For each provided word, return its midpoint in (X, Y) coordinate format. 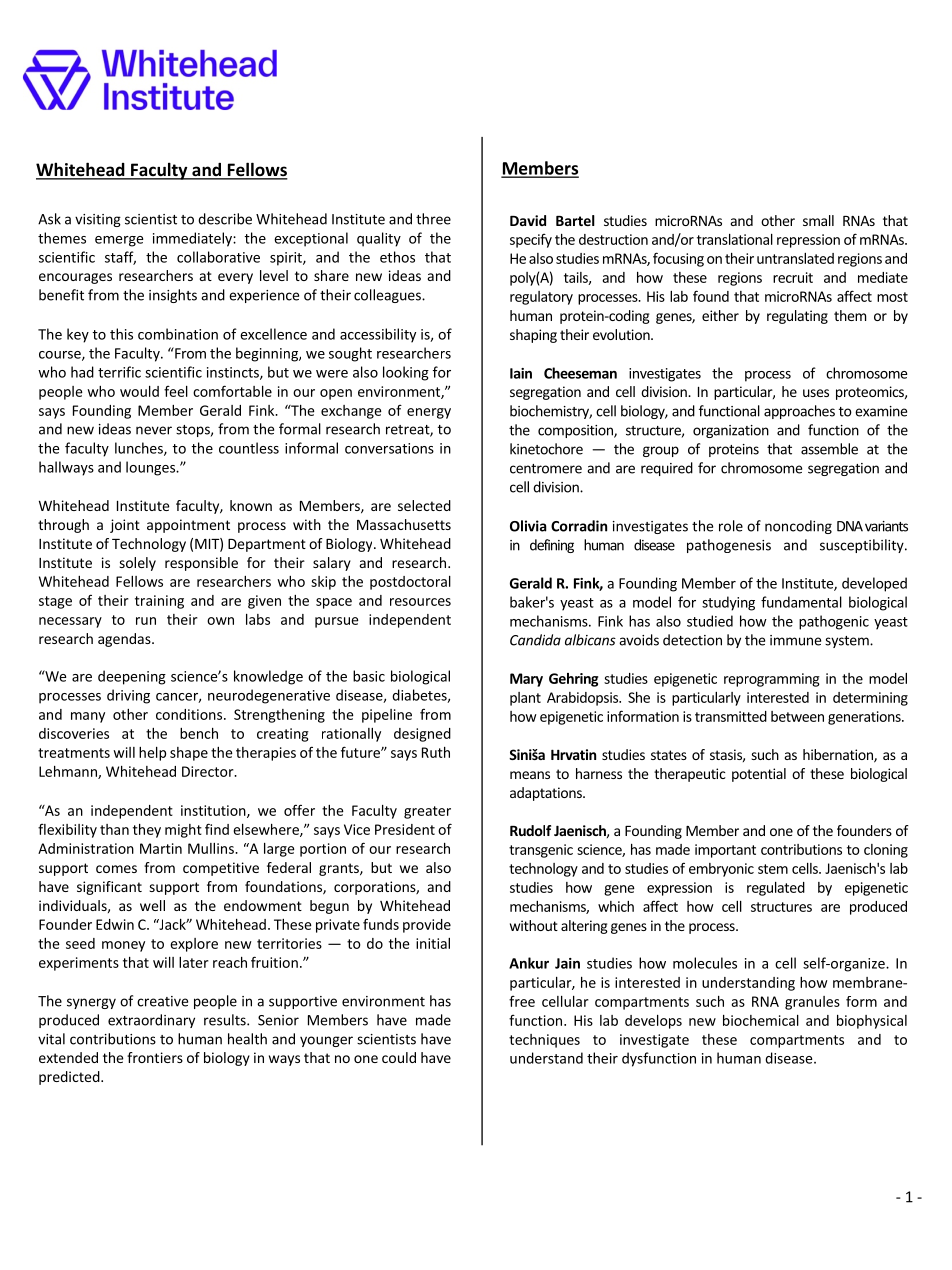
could (399, 1057)
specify (531, 240)
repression (808, 241)
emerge (119, 241)
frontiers (155, 1057)
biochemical (761, 1020)
